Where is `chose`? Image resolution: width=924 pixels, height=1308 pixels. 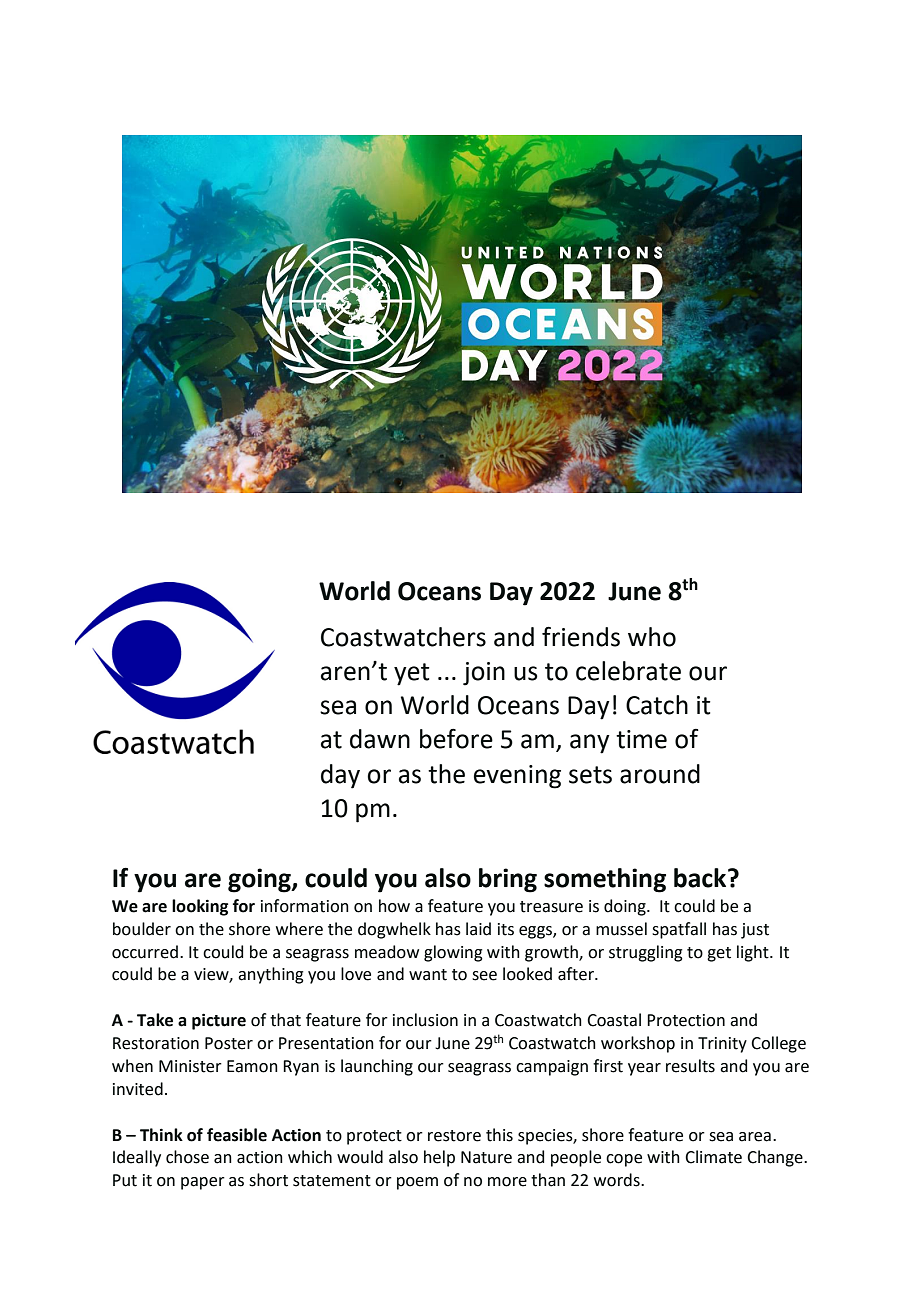 chose is located at coordinates (187, 1157).
